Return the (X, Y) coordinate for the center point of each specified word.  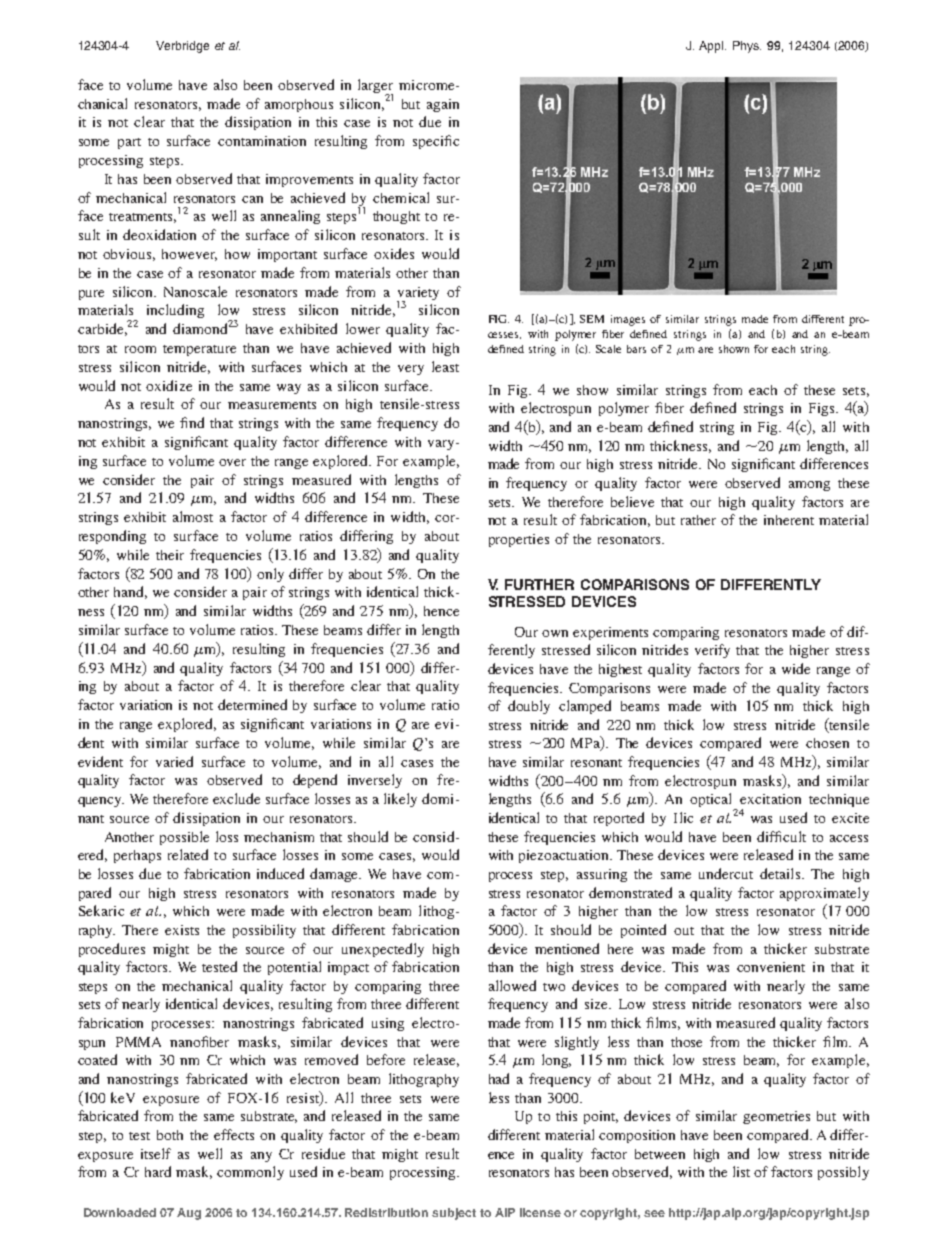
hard (158, 1171)
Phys (747, 47)
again (443, 105)
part (129, 143)
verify (712, 651)
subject (454, 1214)
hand (130, 592)
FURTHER (539, 584)
